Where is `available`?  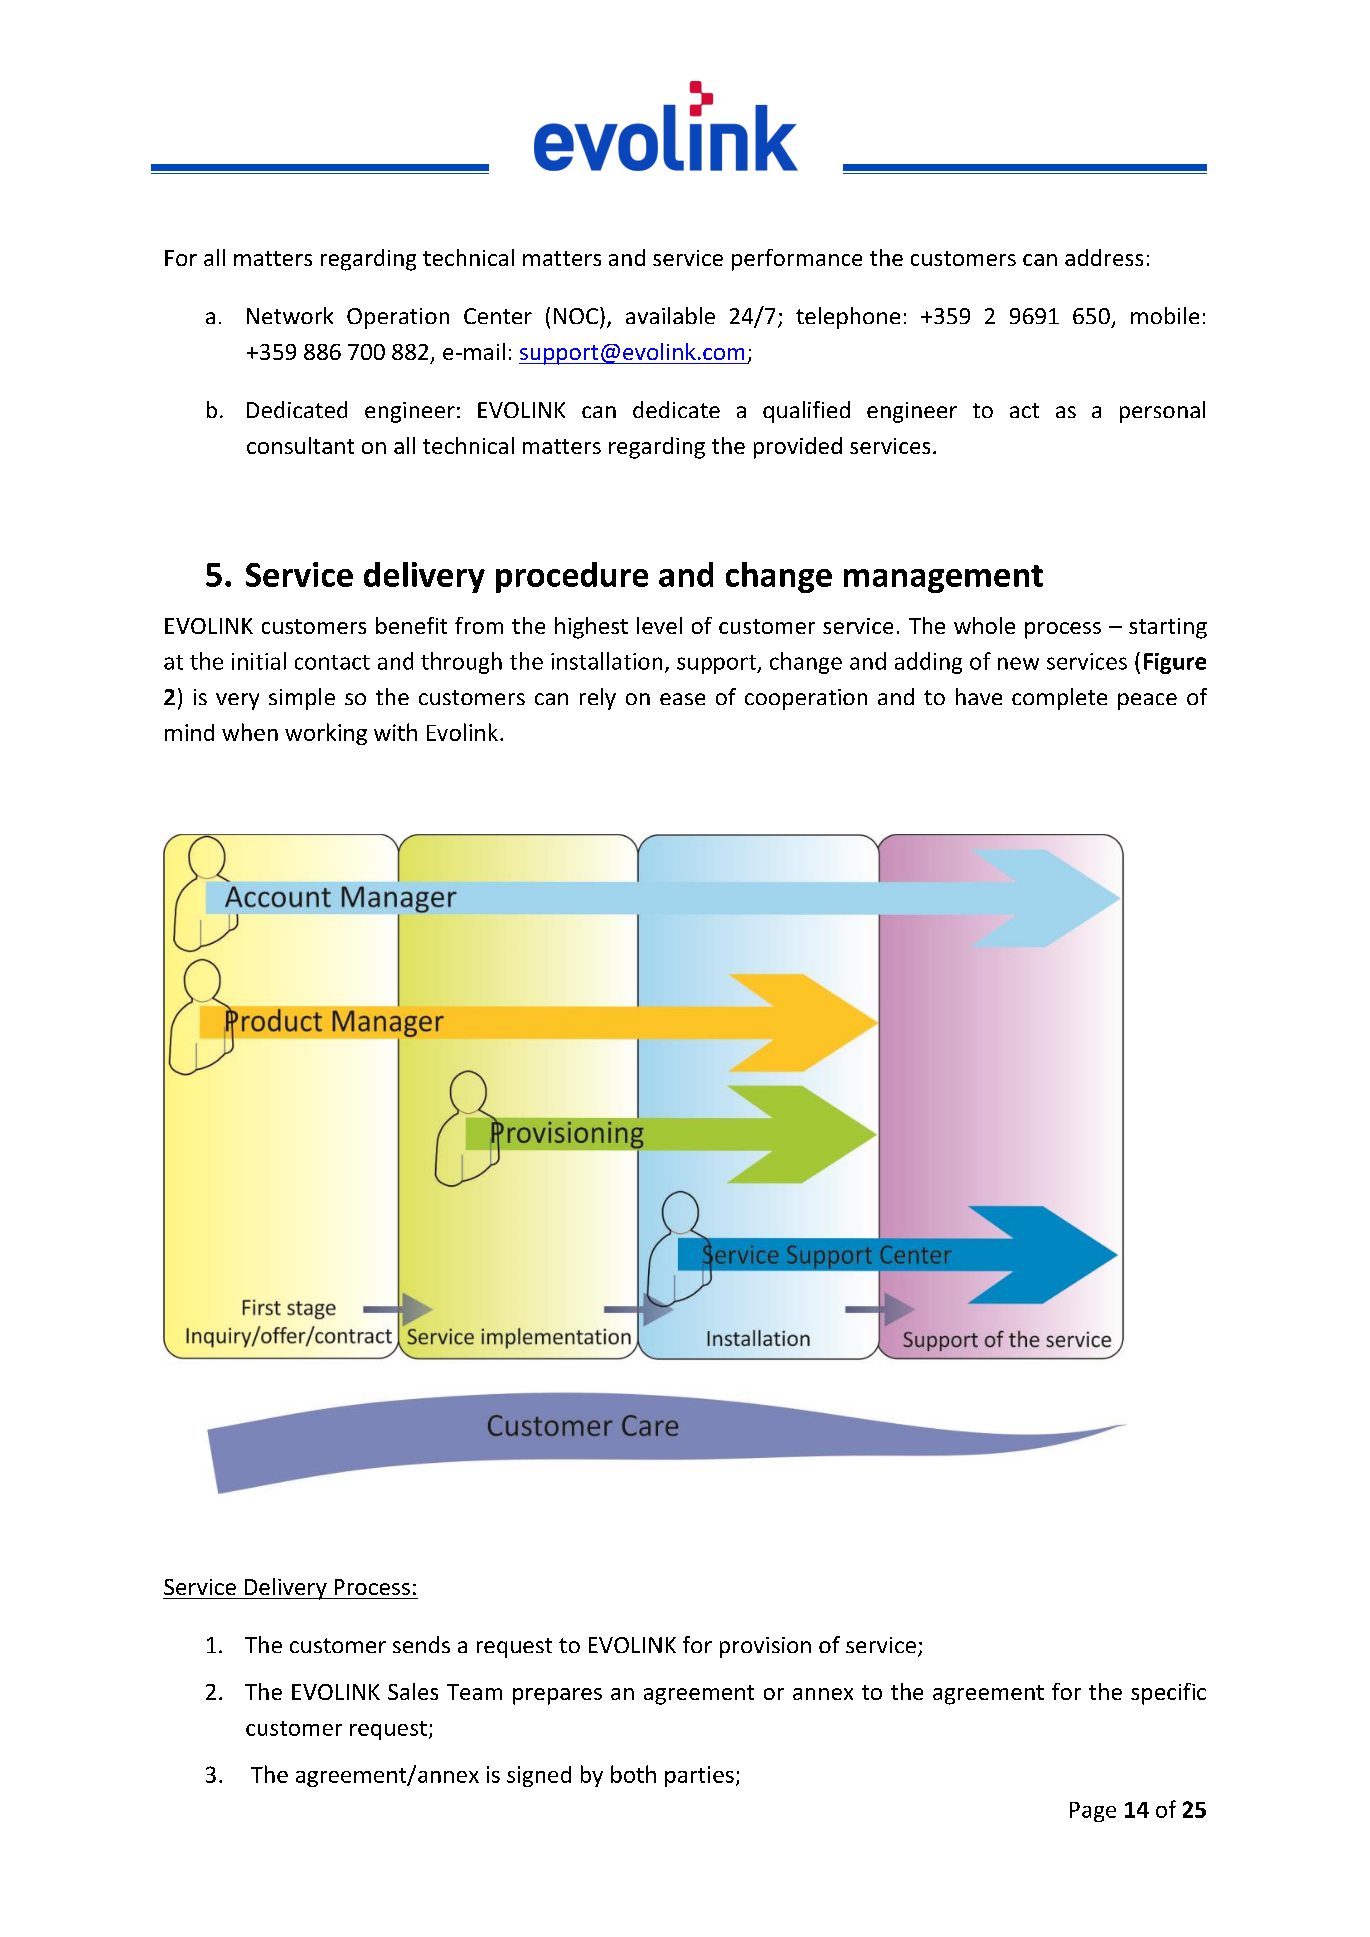
available is located at coordinates (670, 315).
